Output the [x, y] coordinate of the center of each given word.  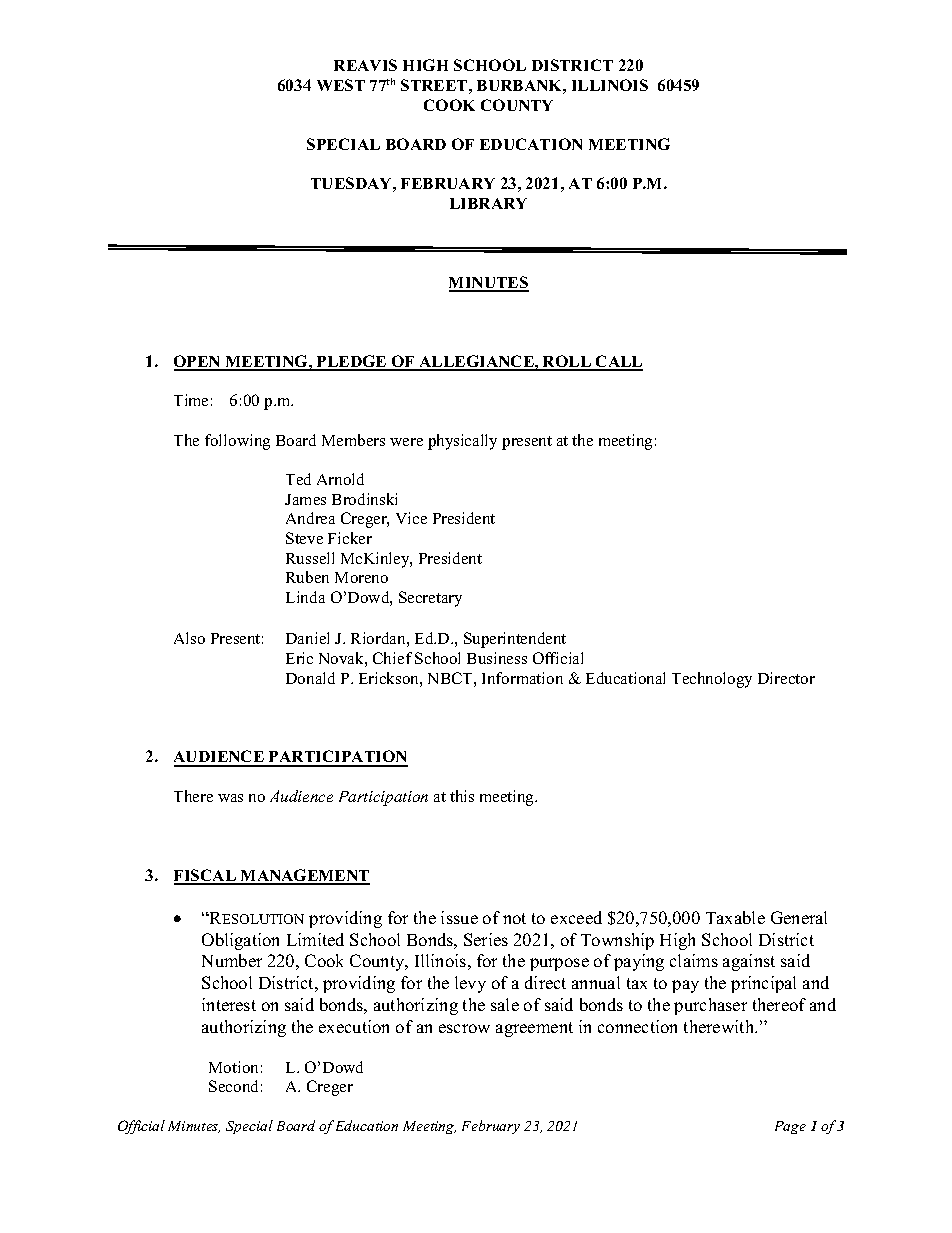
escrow [464, 1028]
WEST [341, 85]
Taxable [735, 917]
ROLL [567, 362]
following [237, 442]
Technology [712, 680]
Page [790, 1127]
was [230, 798]
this [462, 796]
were [406, 442]
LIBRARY [488, 203]
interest [229, 1004]
